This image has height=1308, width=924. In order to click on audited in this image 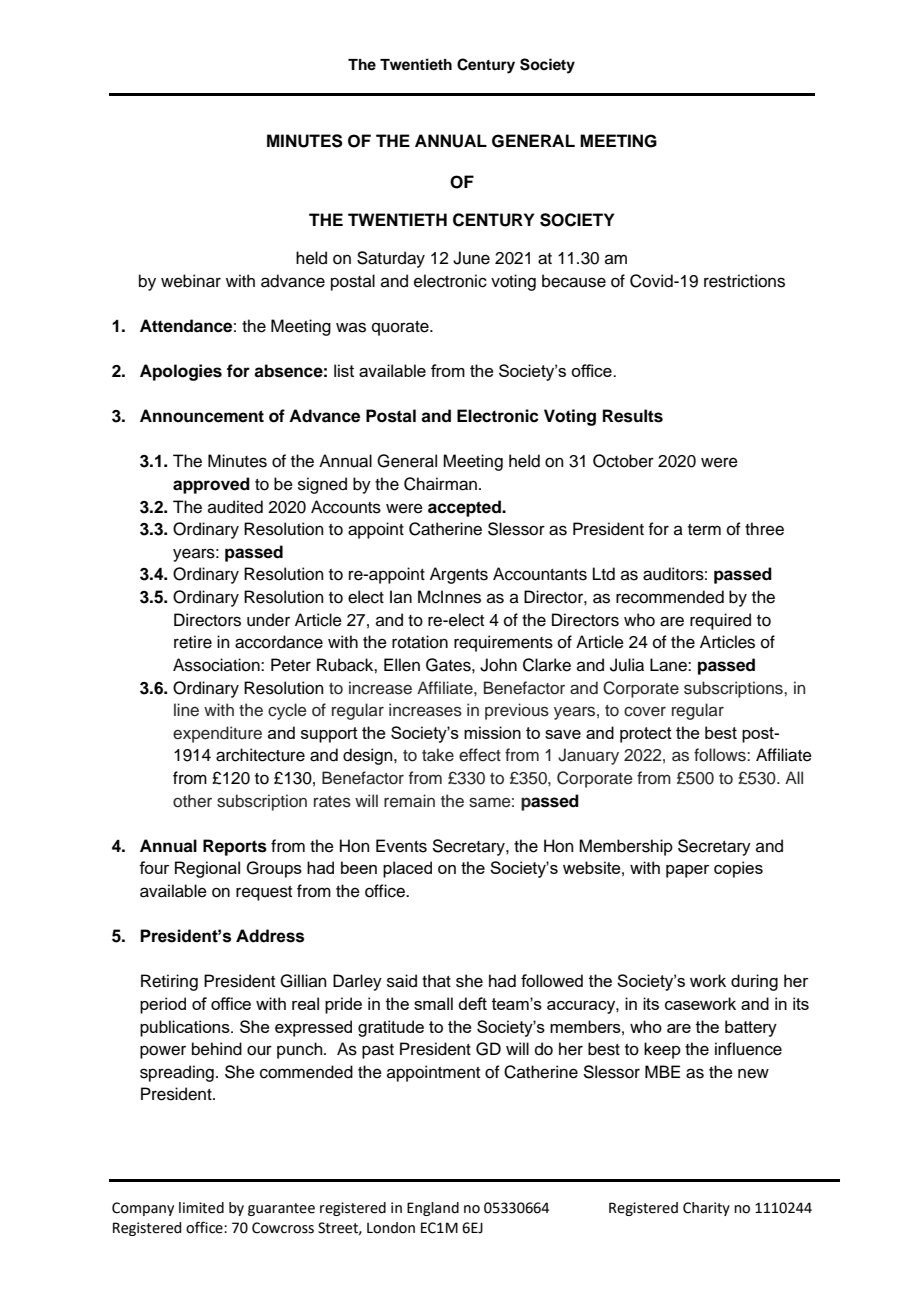, I will do `click(235, 507)`.
